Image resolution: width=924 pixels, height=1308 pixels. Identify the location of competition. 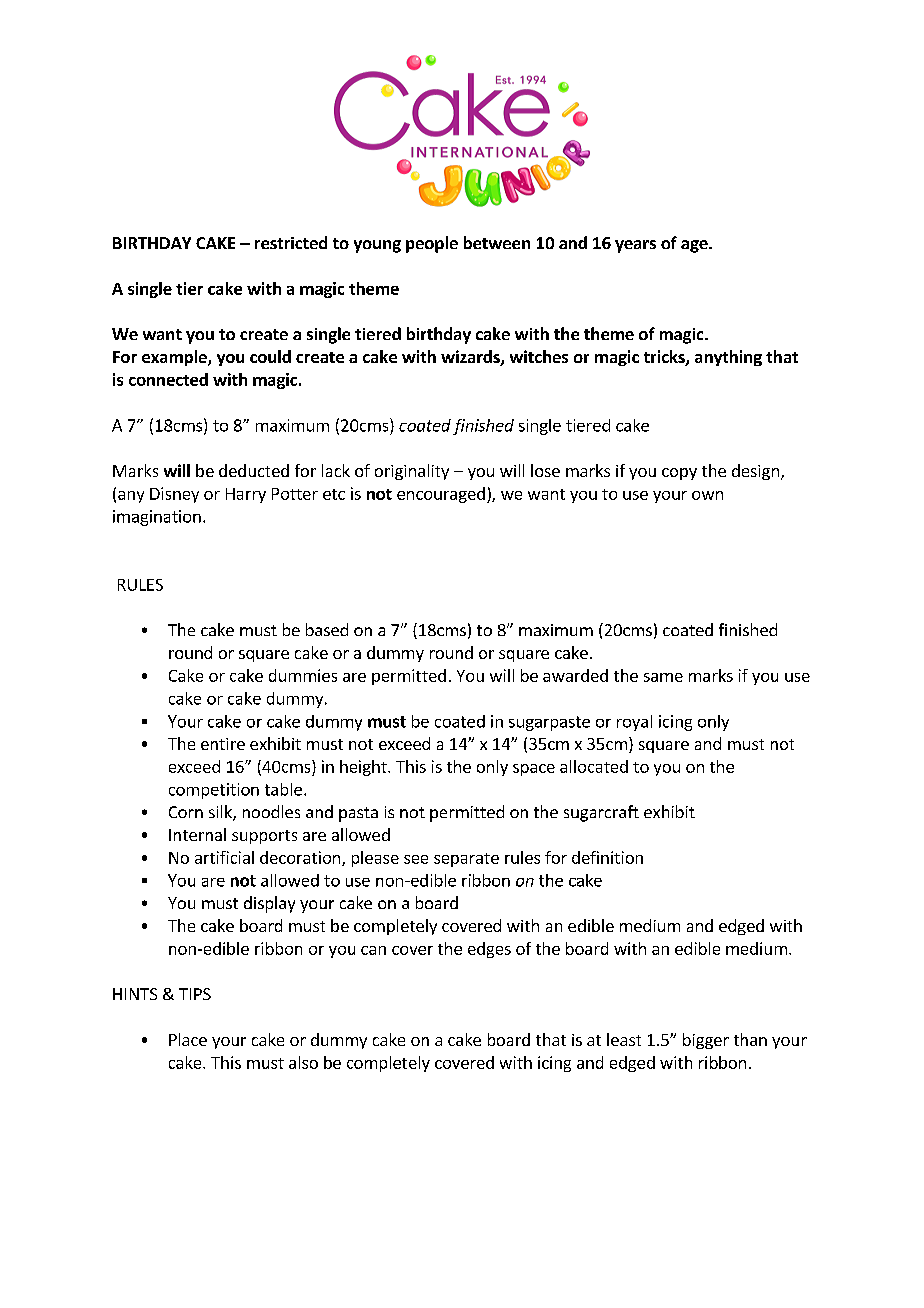
(214, 791).
